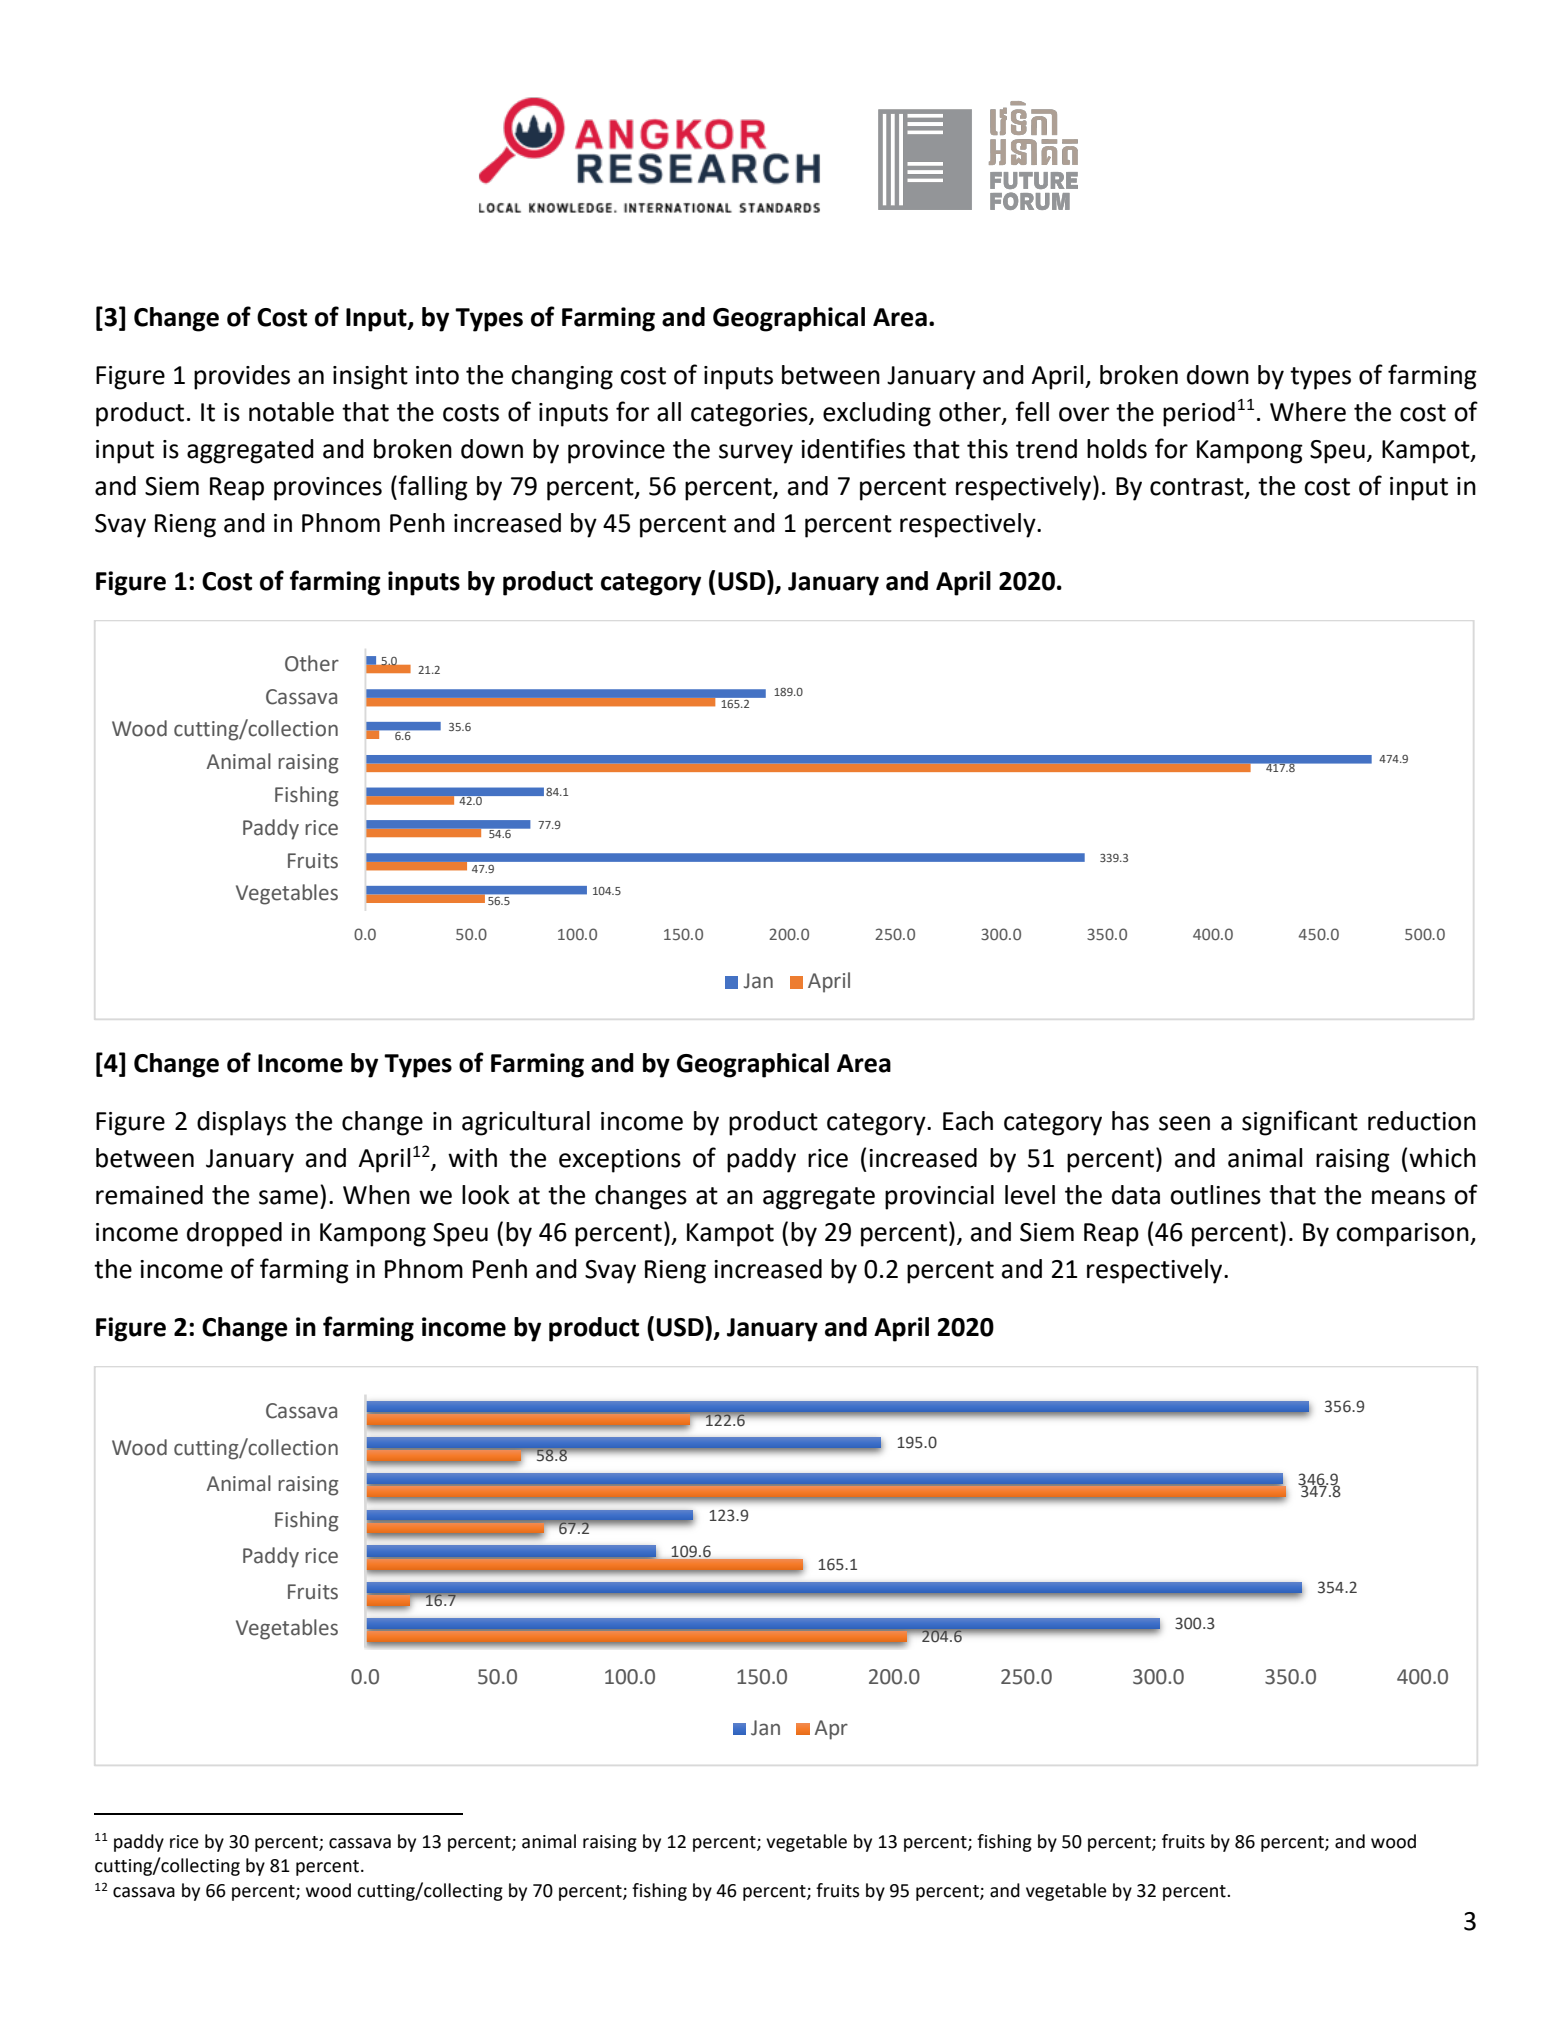 Image resolution: width=1567 pixels, height=2027 pixels. What do you see at coordinates (756, 454) in the screenshot?
I see `survey` at bounding box center [756, 454].
